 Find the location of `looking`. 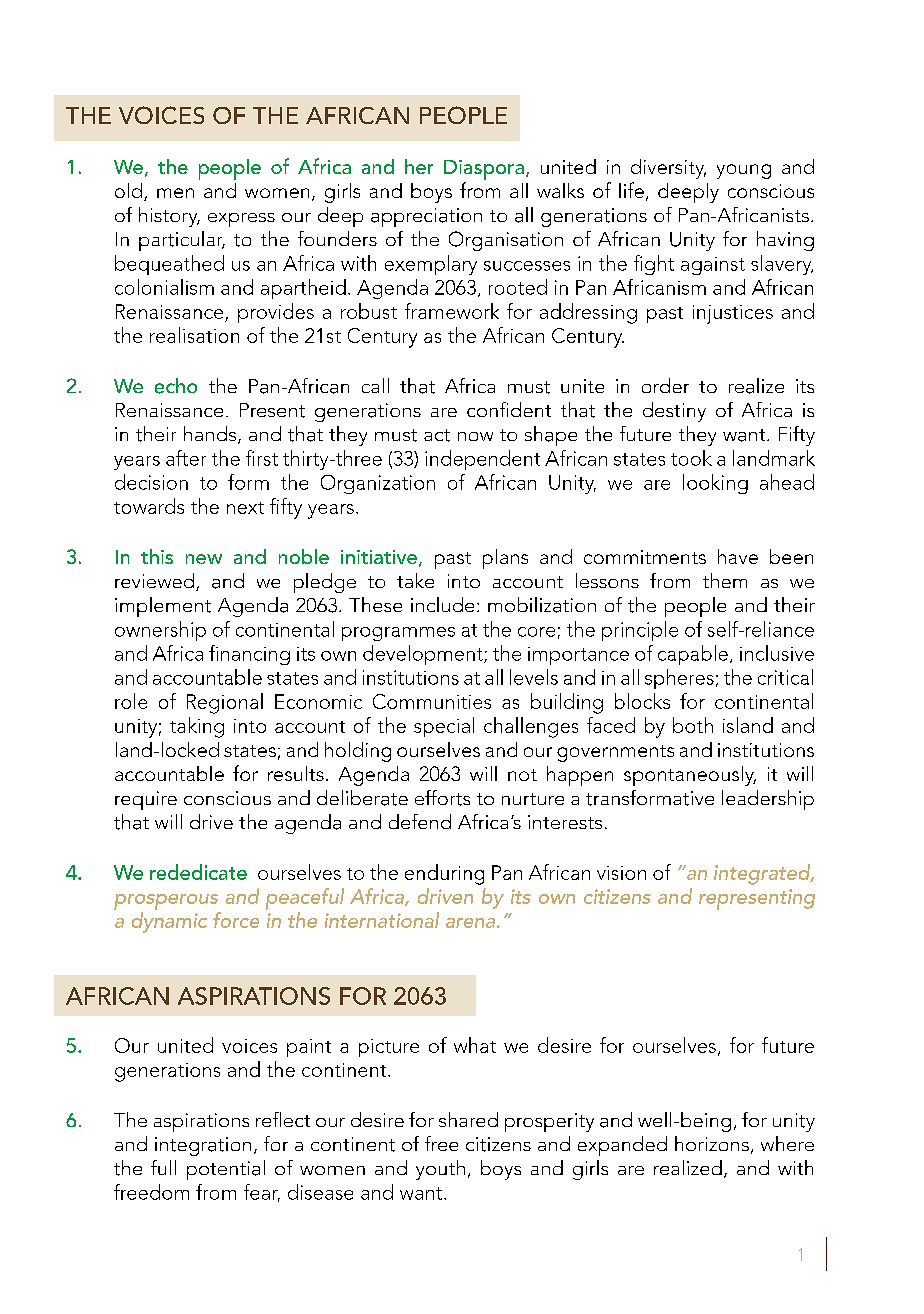

looking is located at coordinates (715, 484).
